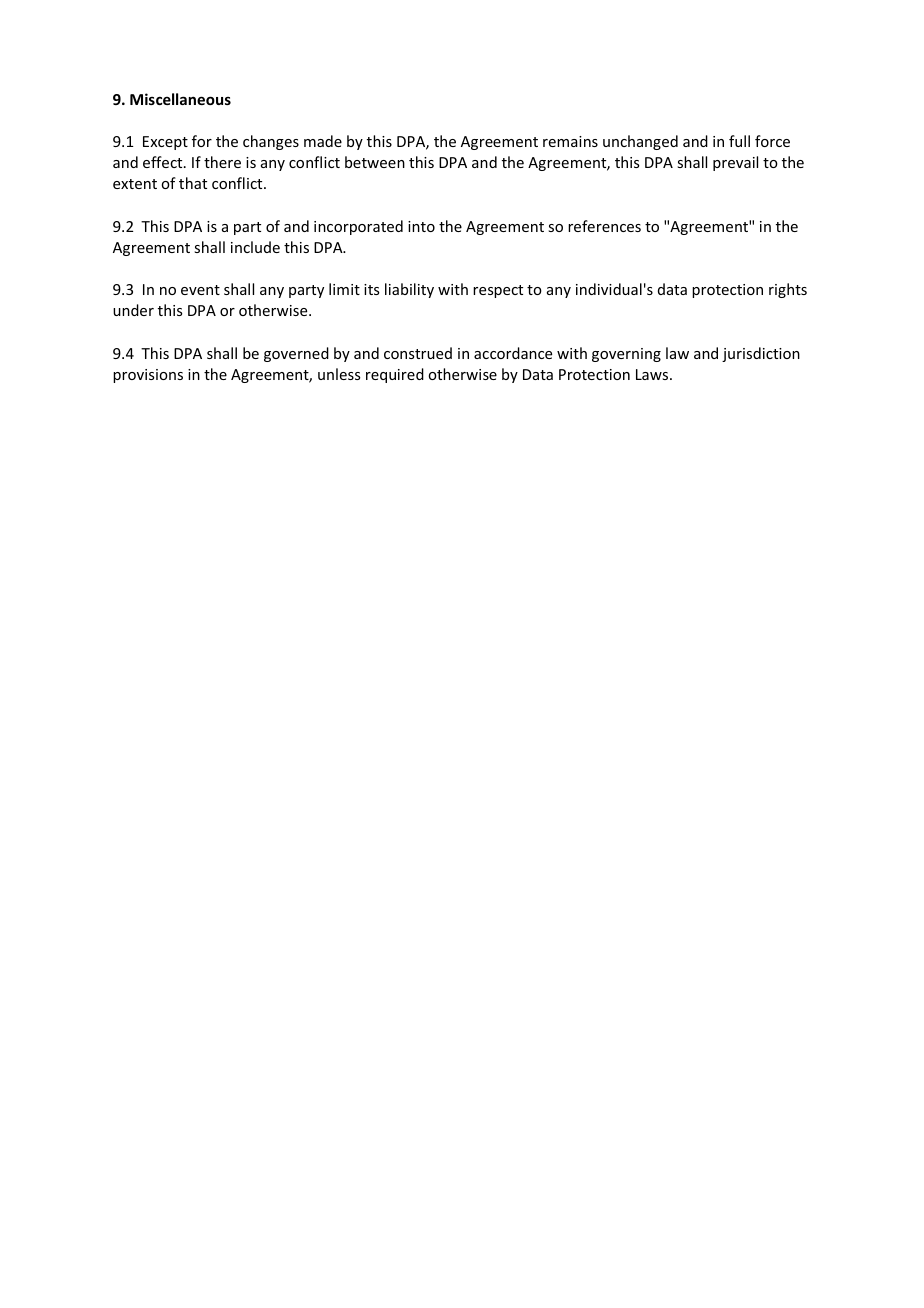 The height and width of the document is (1308, 924). What do you see at coordinates (653, 374) in the document?
I see `Laws` at bounding box center [653, 374].
